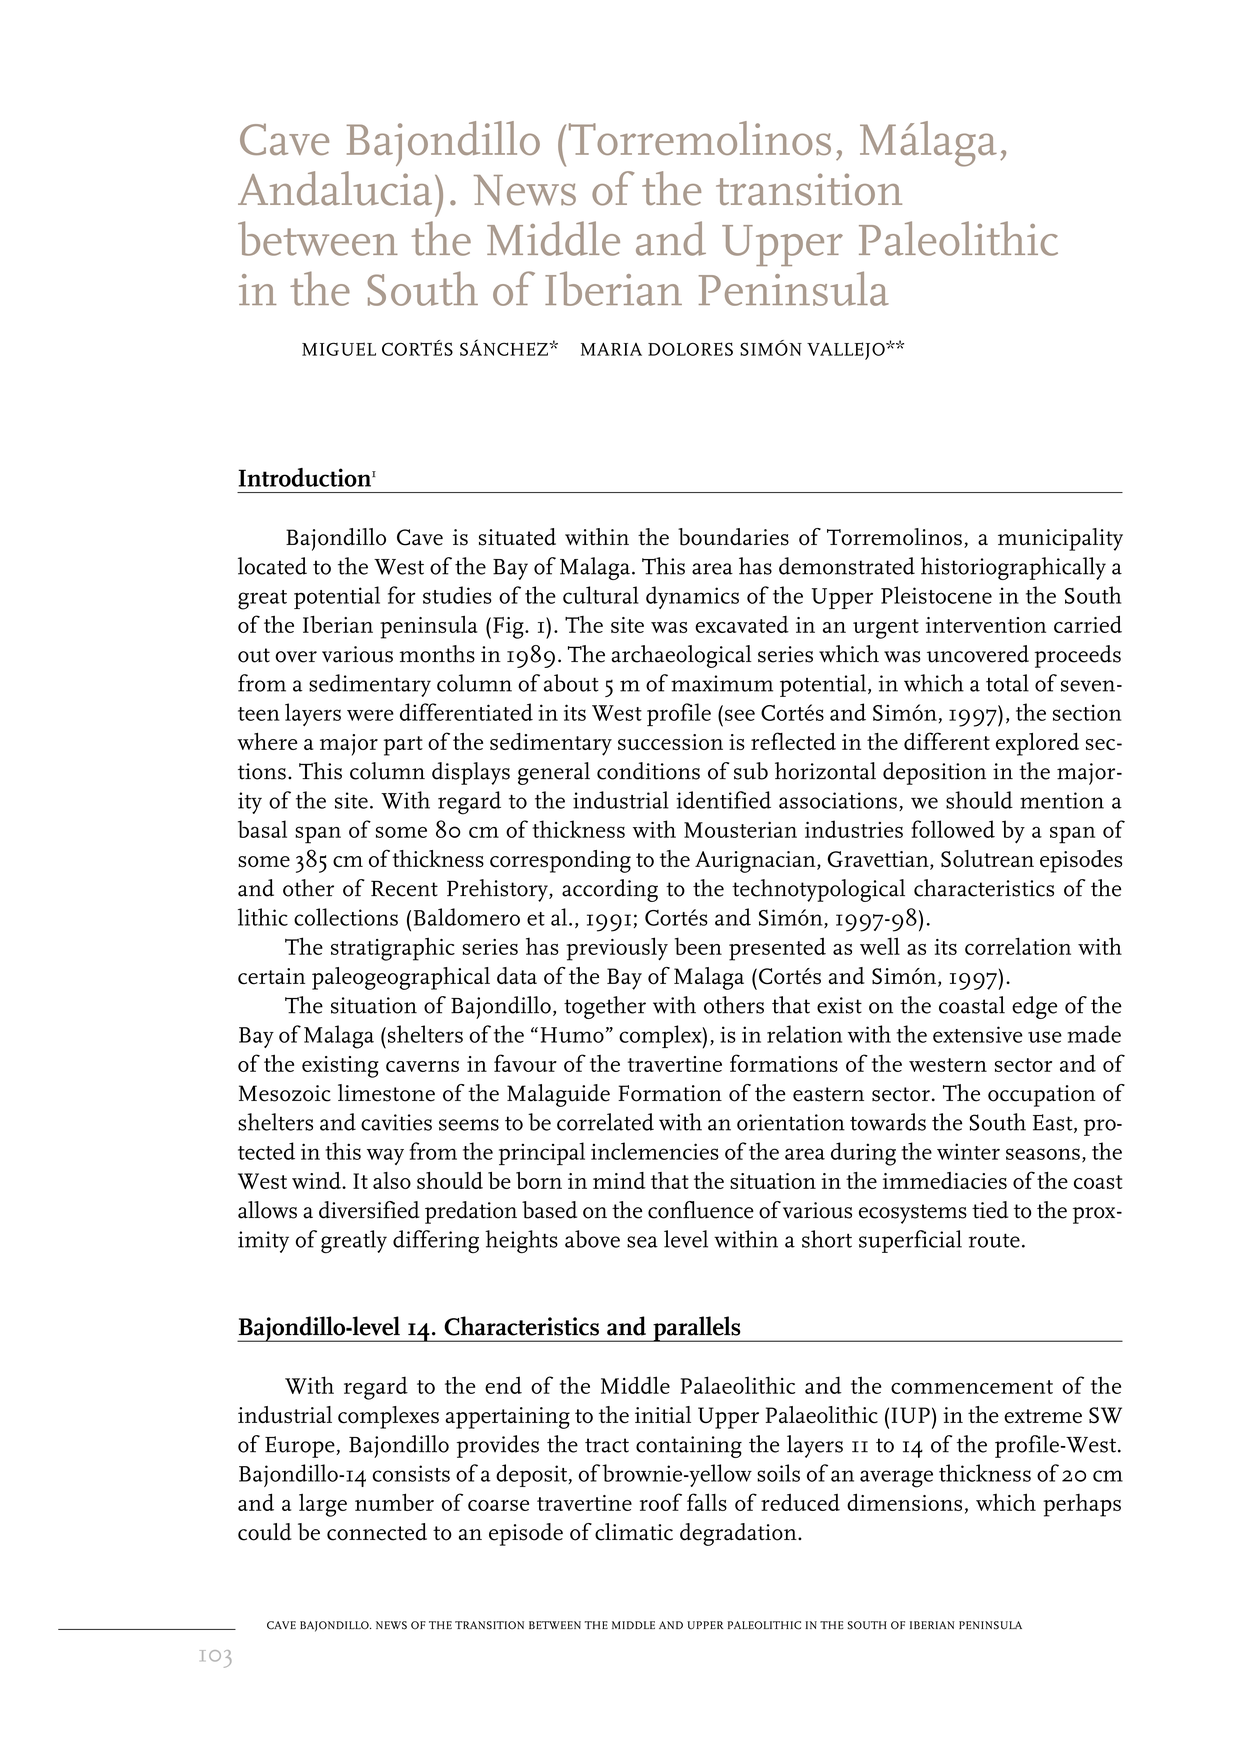 This image has height=1758, width=1244. I want to click on been, so click(698, 946).
